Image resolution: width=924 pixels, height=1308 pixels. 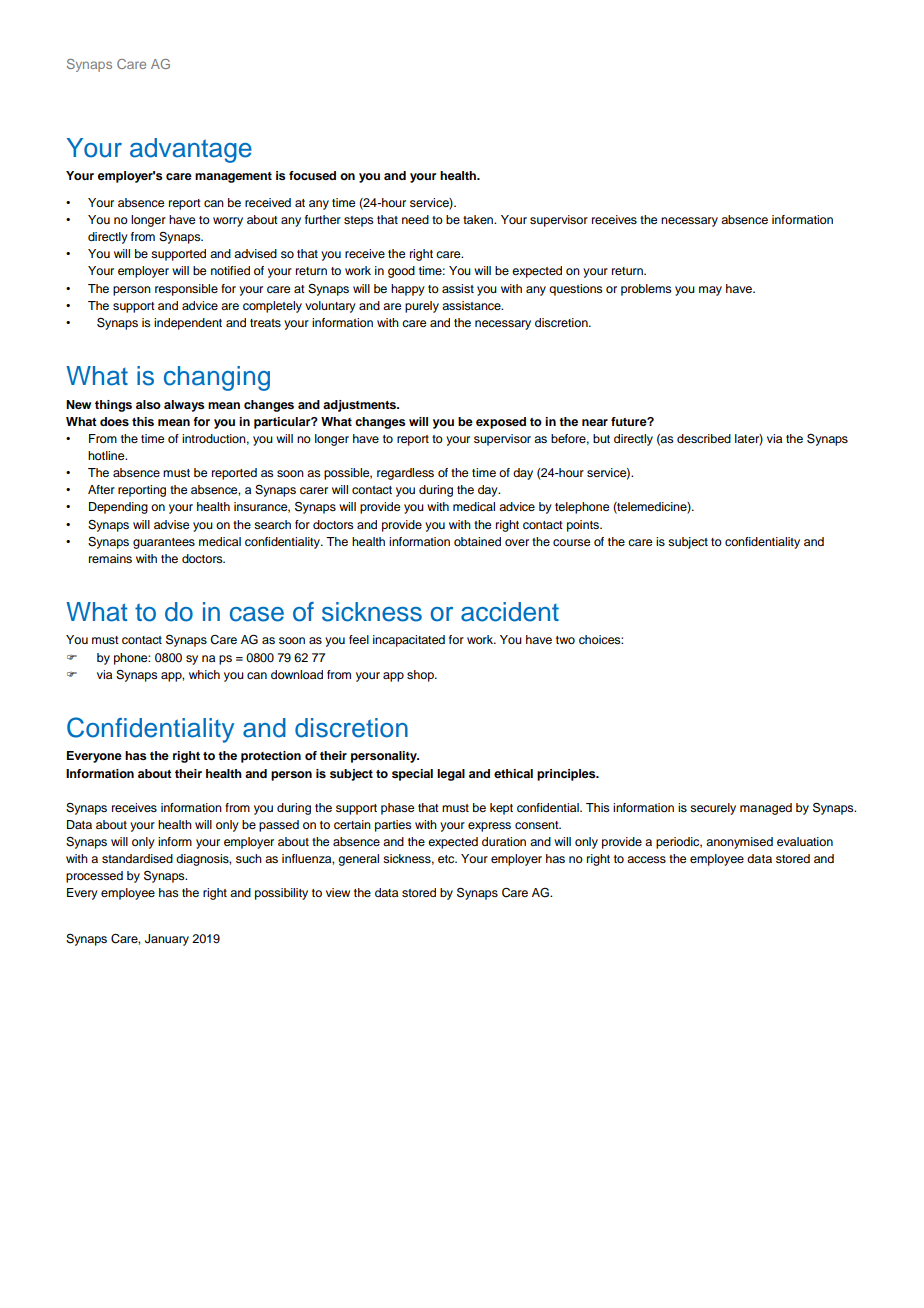 I want to click on need, so click(x=415, y=219).
